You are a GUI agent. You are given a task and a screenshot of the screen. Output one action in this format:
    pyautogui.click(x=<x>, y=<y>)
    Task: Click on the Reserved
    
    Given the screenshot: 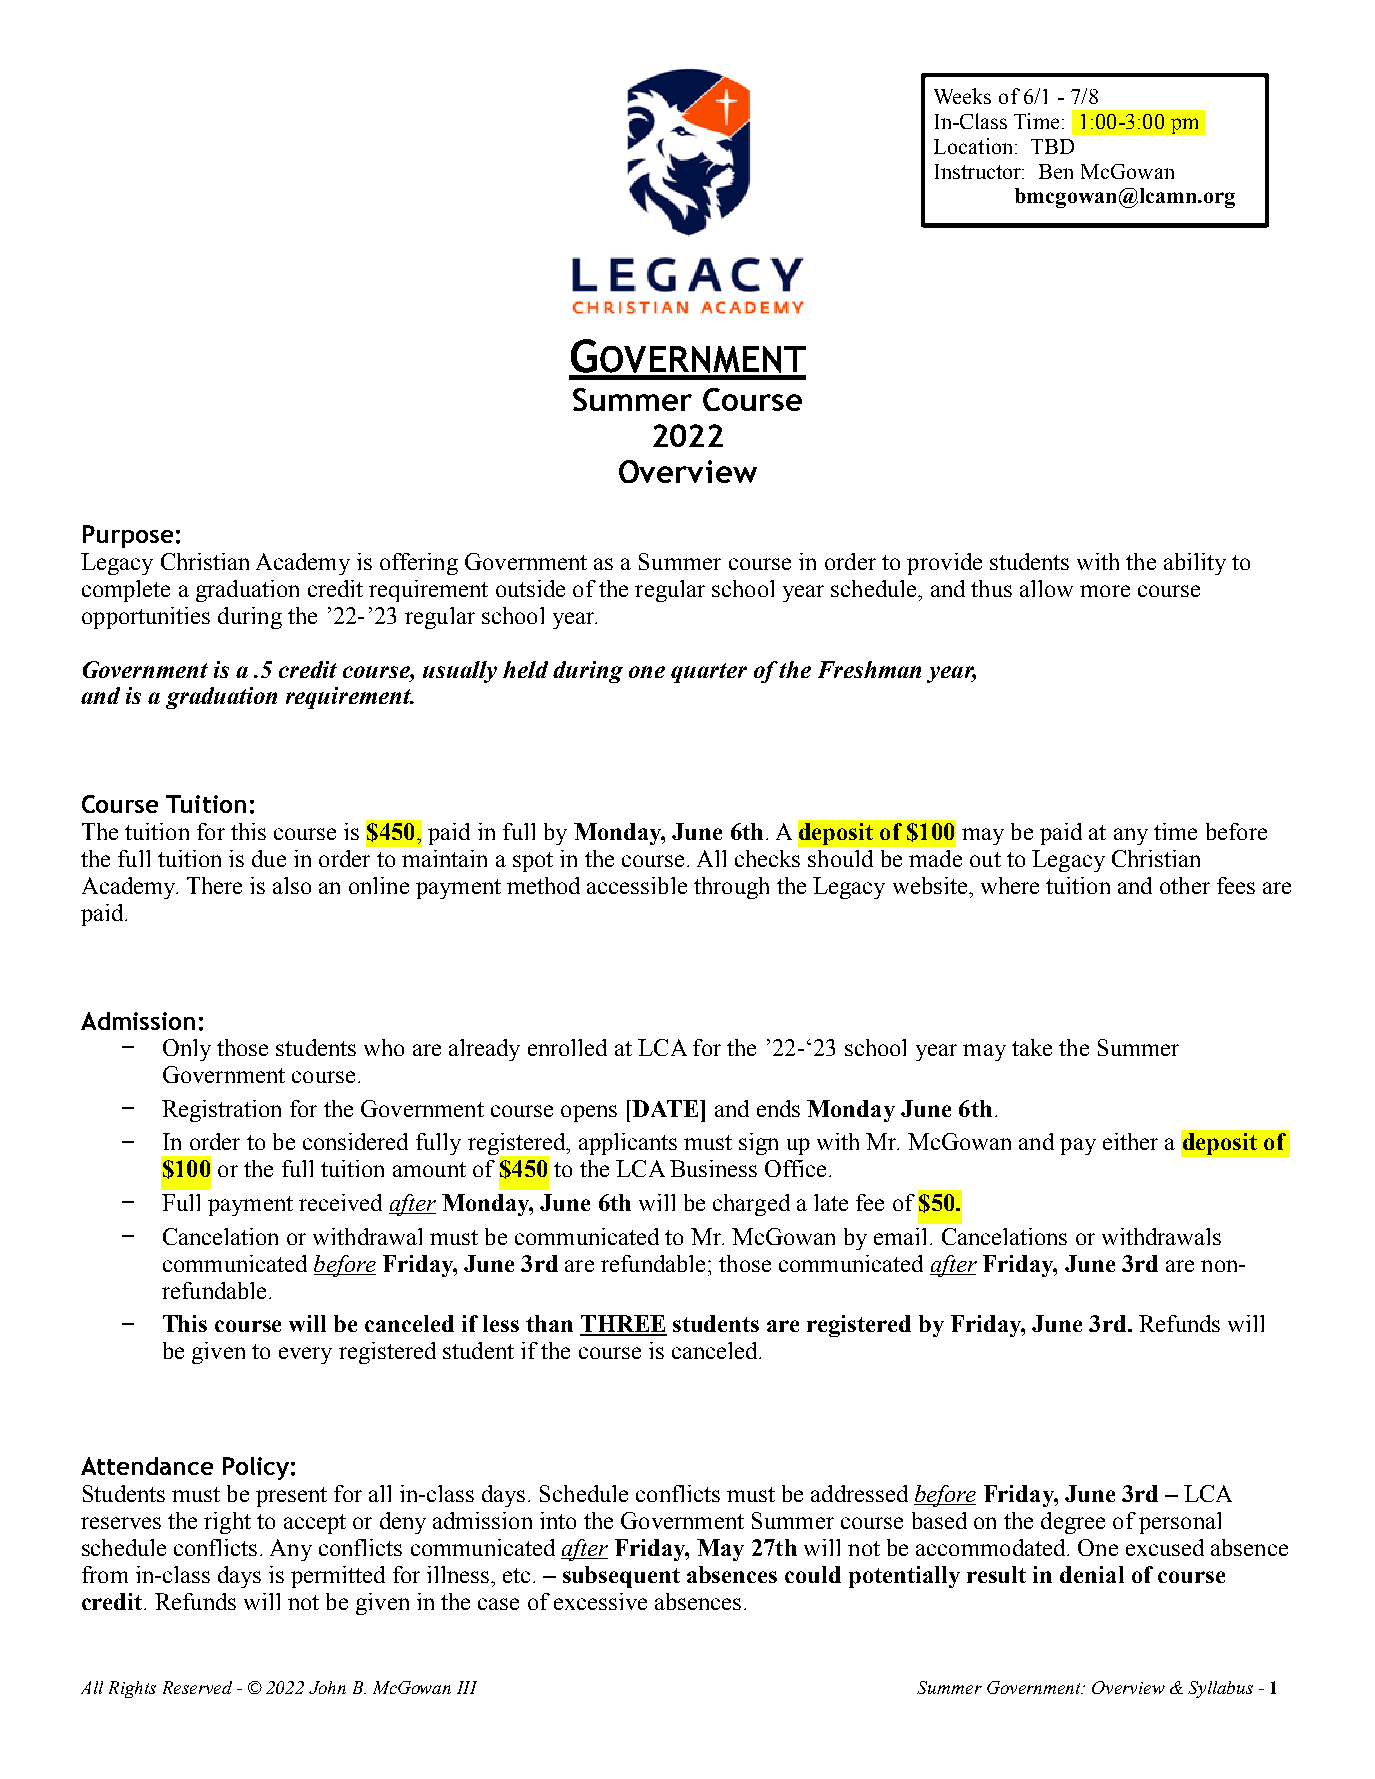 What is the action you would take?
    pyautogui.click(x=197, y=1687)
